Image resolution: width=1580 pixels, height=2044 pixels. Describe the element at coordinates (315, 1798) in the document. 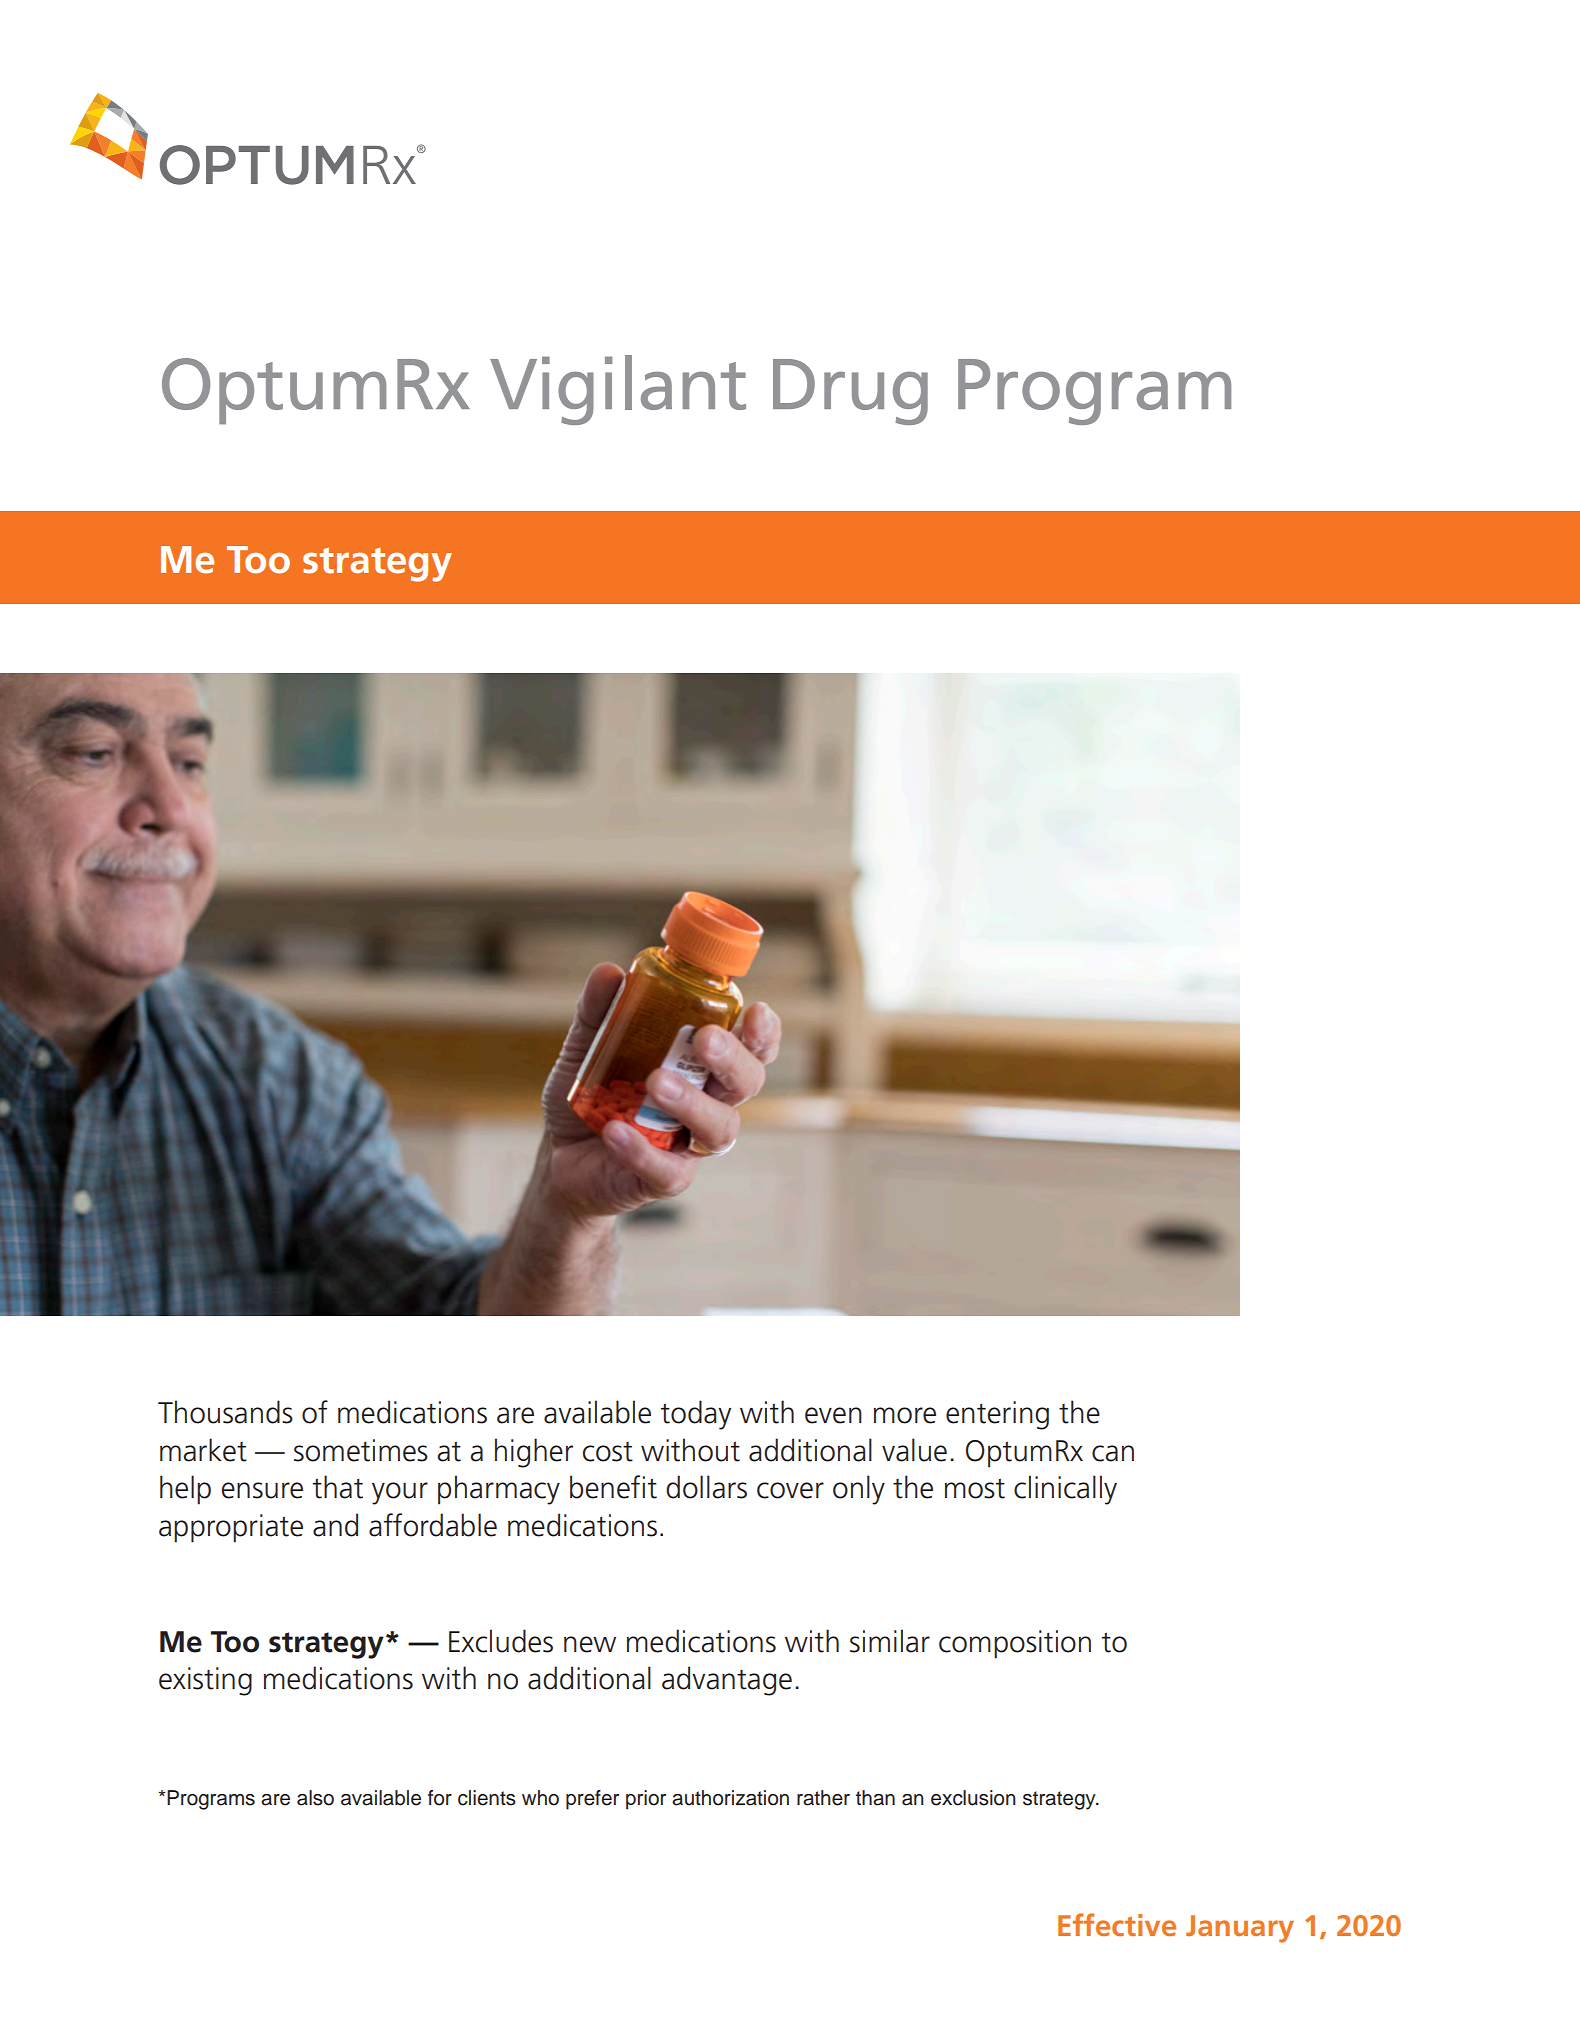

I see `also` at that location.
